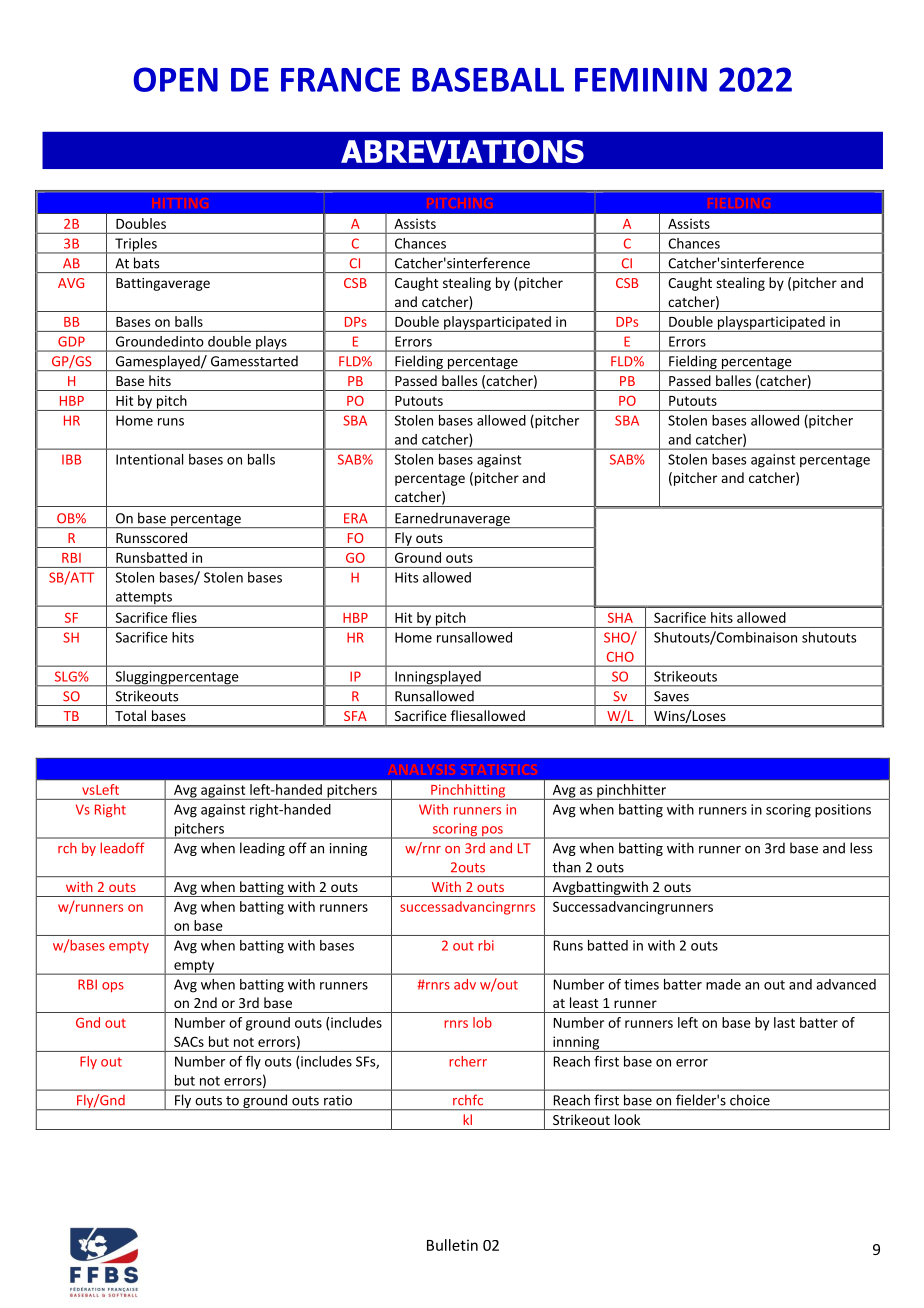  What do you see at coordinates (130, 715) in the document?
I see `Total` at bounding box center [130, 715].
